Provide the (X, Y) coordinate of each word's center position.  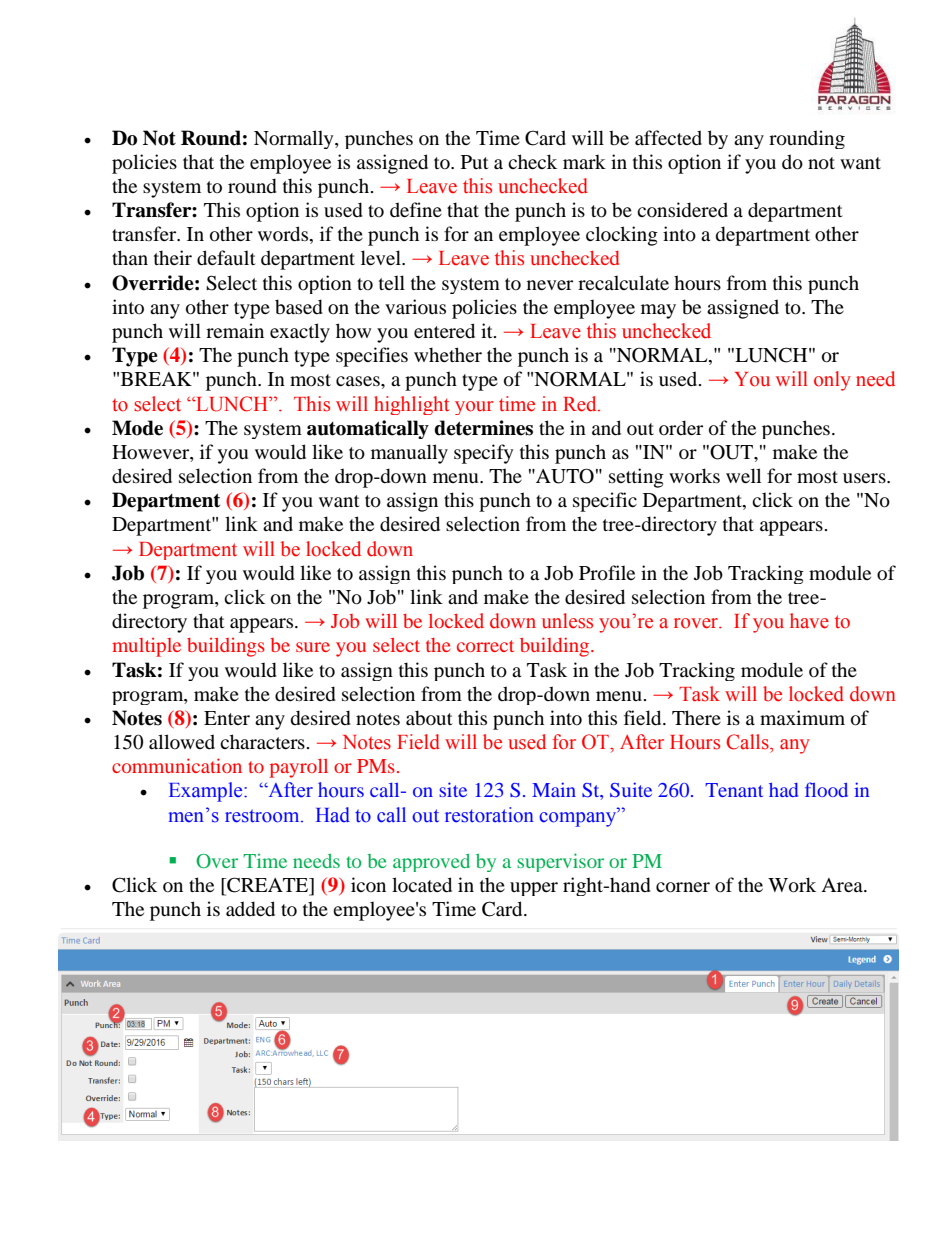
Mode (137, 428)
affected (668, 137)
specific (605, 502)
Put (475, 162)
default (226, 258)
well (743, 475)
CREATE (268, 885)
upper (534, 889)
